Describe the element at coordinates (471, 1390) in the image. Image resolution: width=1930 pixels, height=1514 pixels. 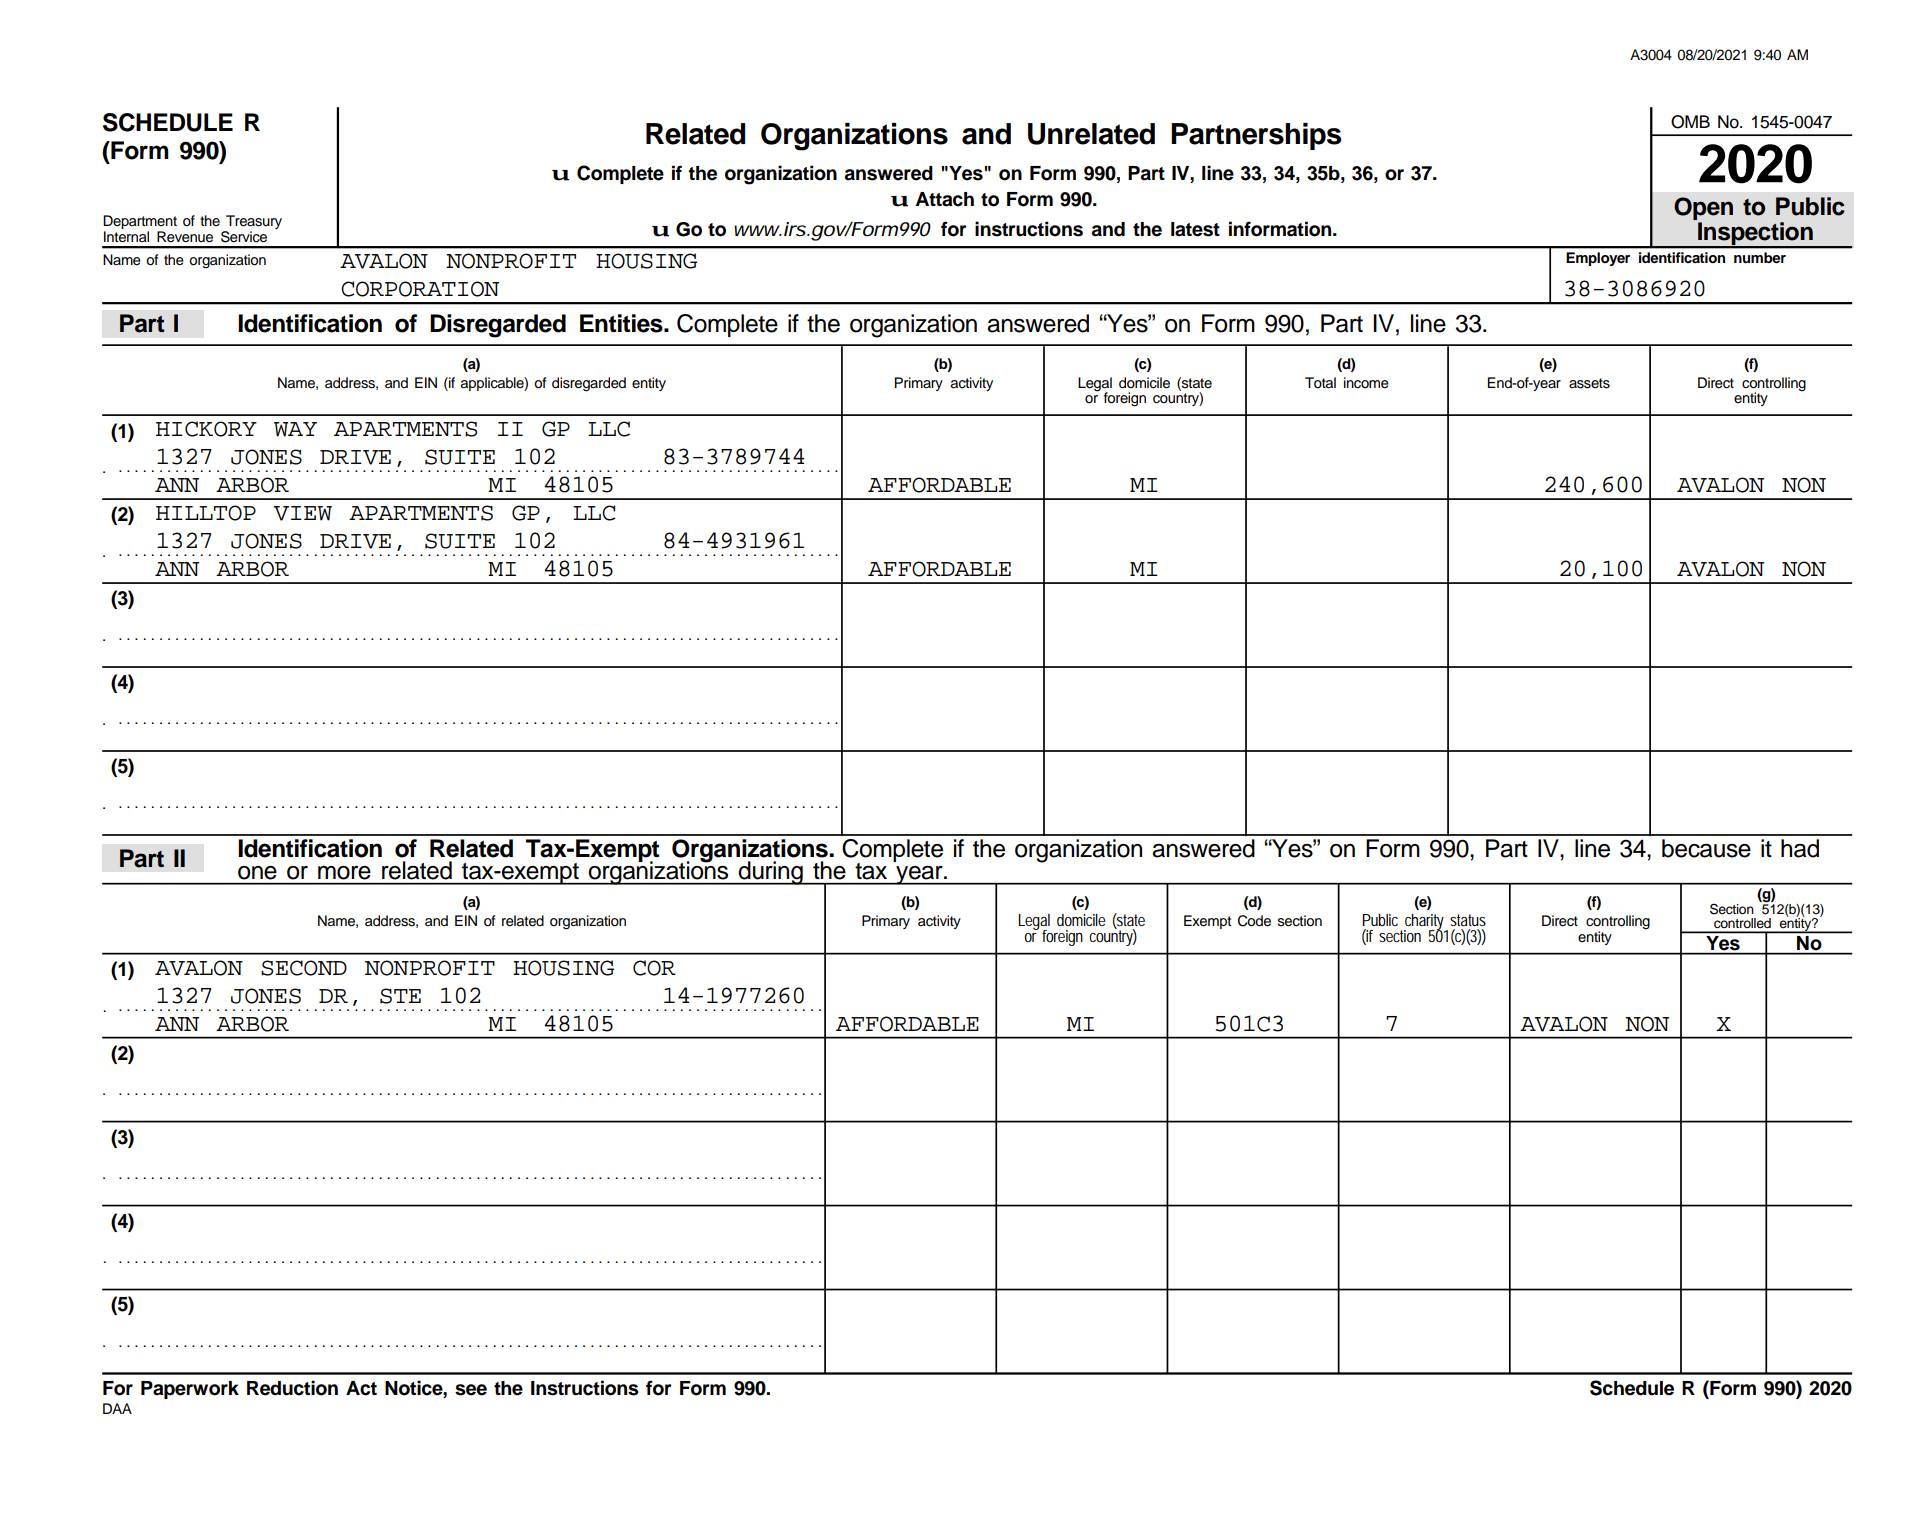
I see `see` at that location.
